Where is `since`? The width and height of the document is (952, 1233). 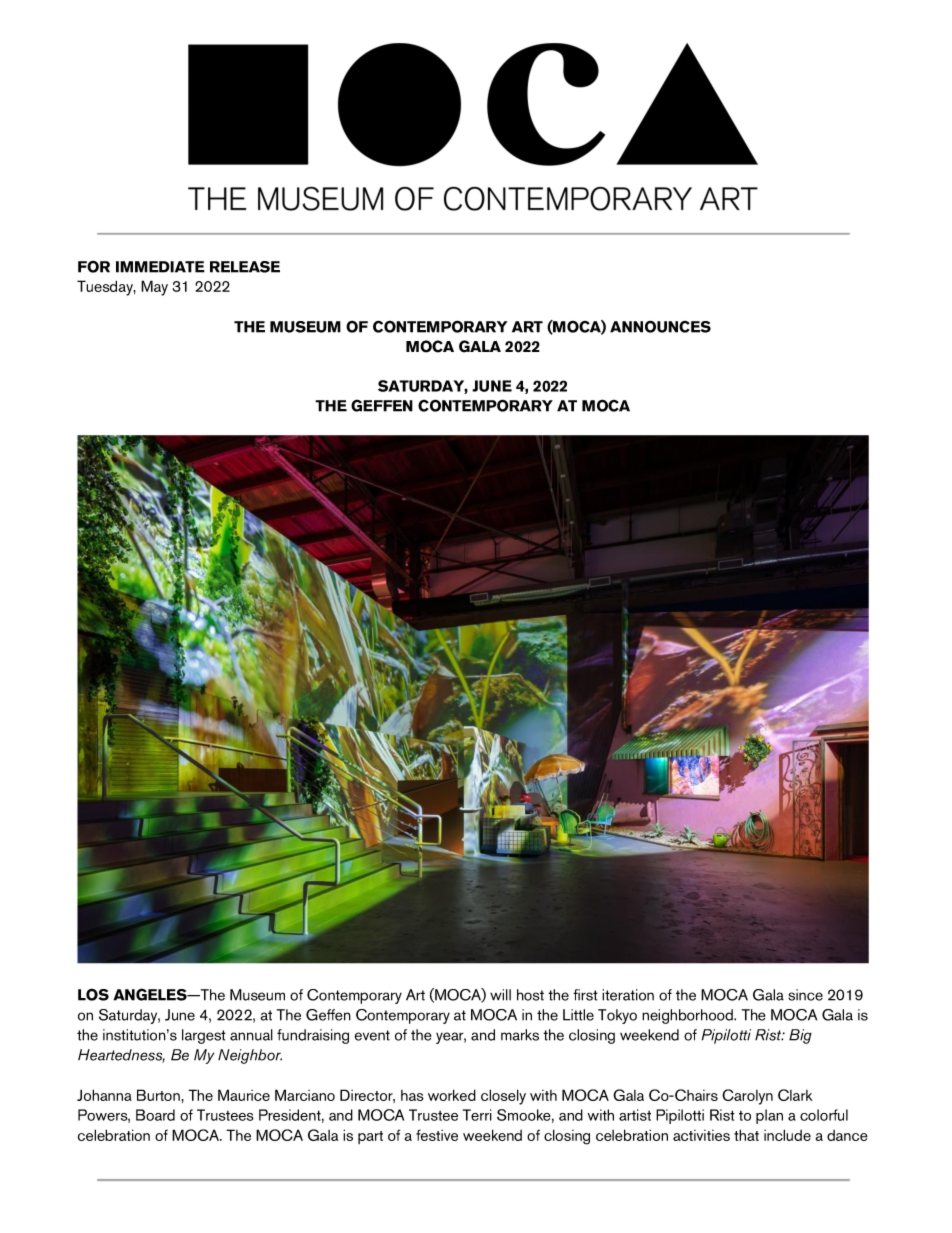
since is located at coordinates (805, 995).
